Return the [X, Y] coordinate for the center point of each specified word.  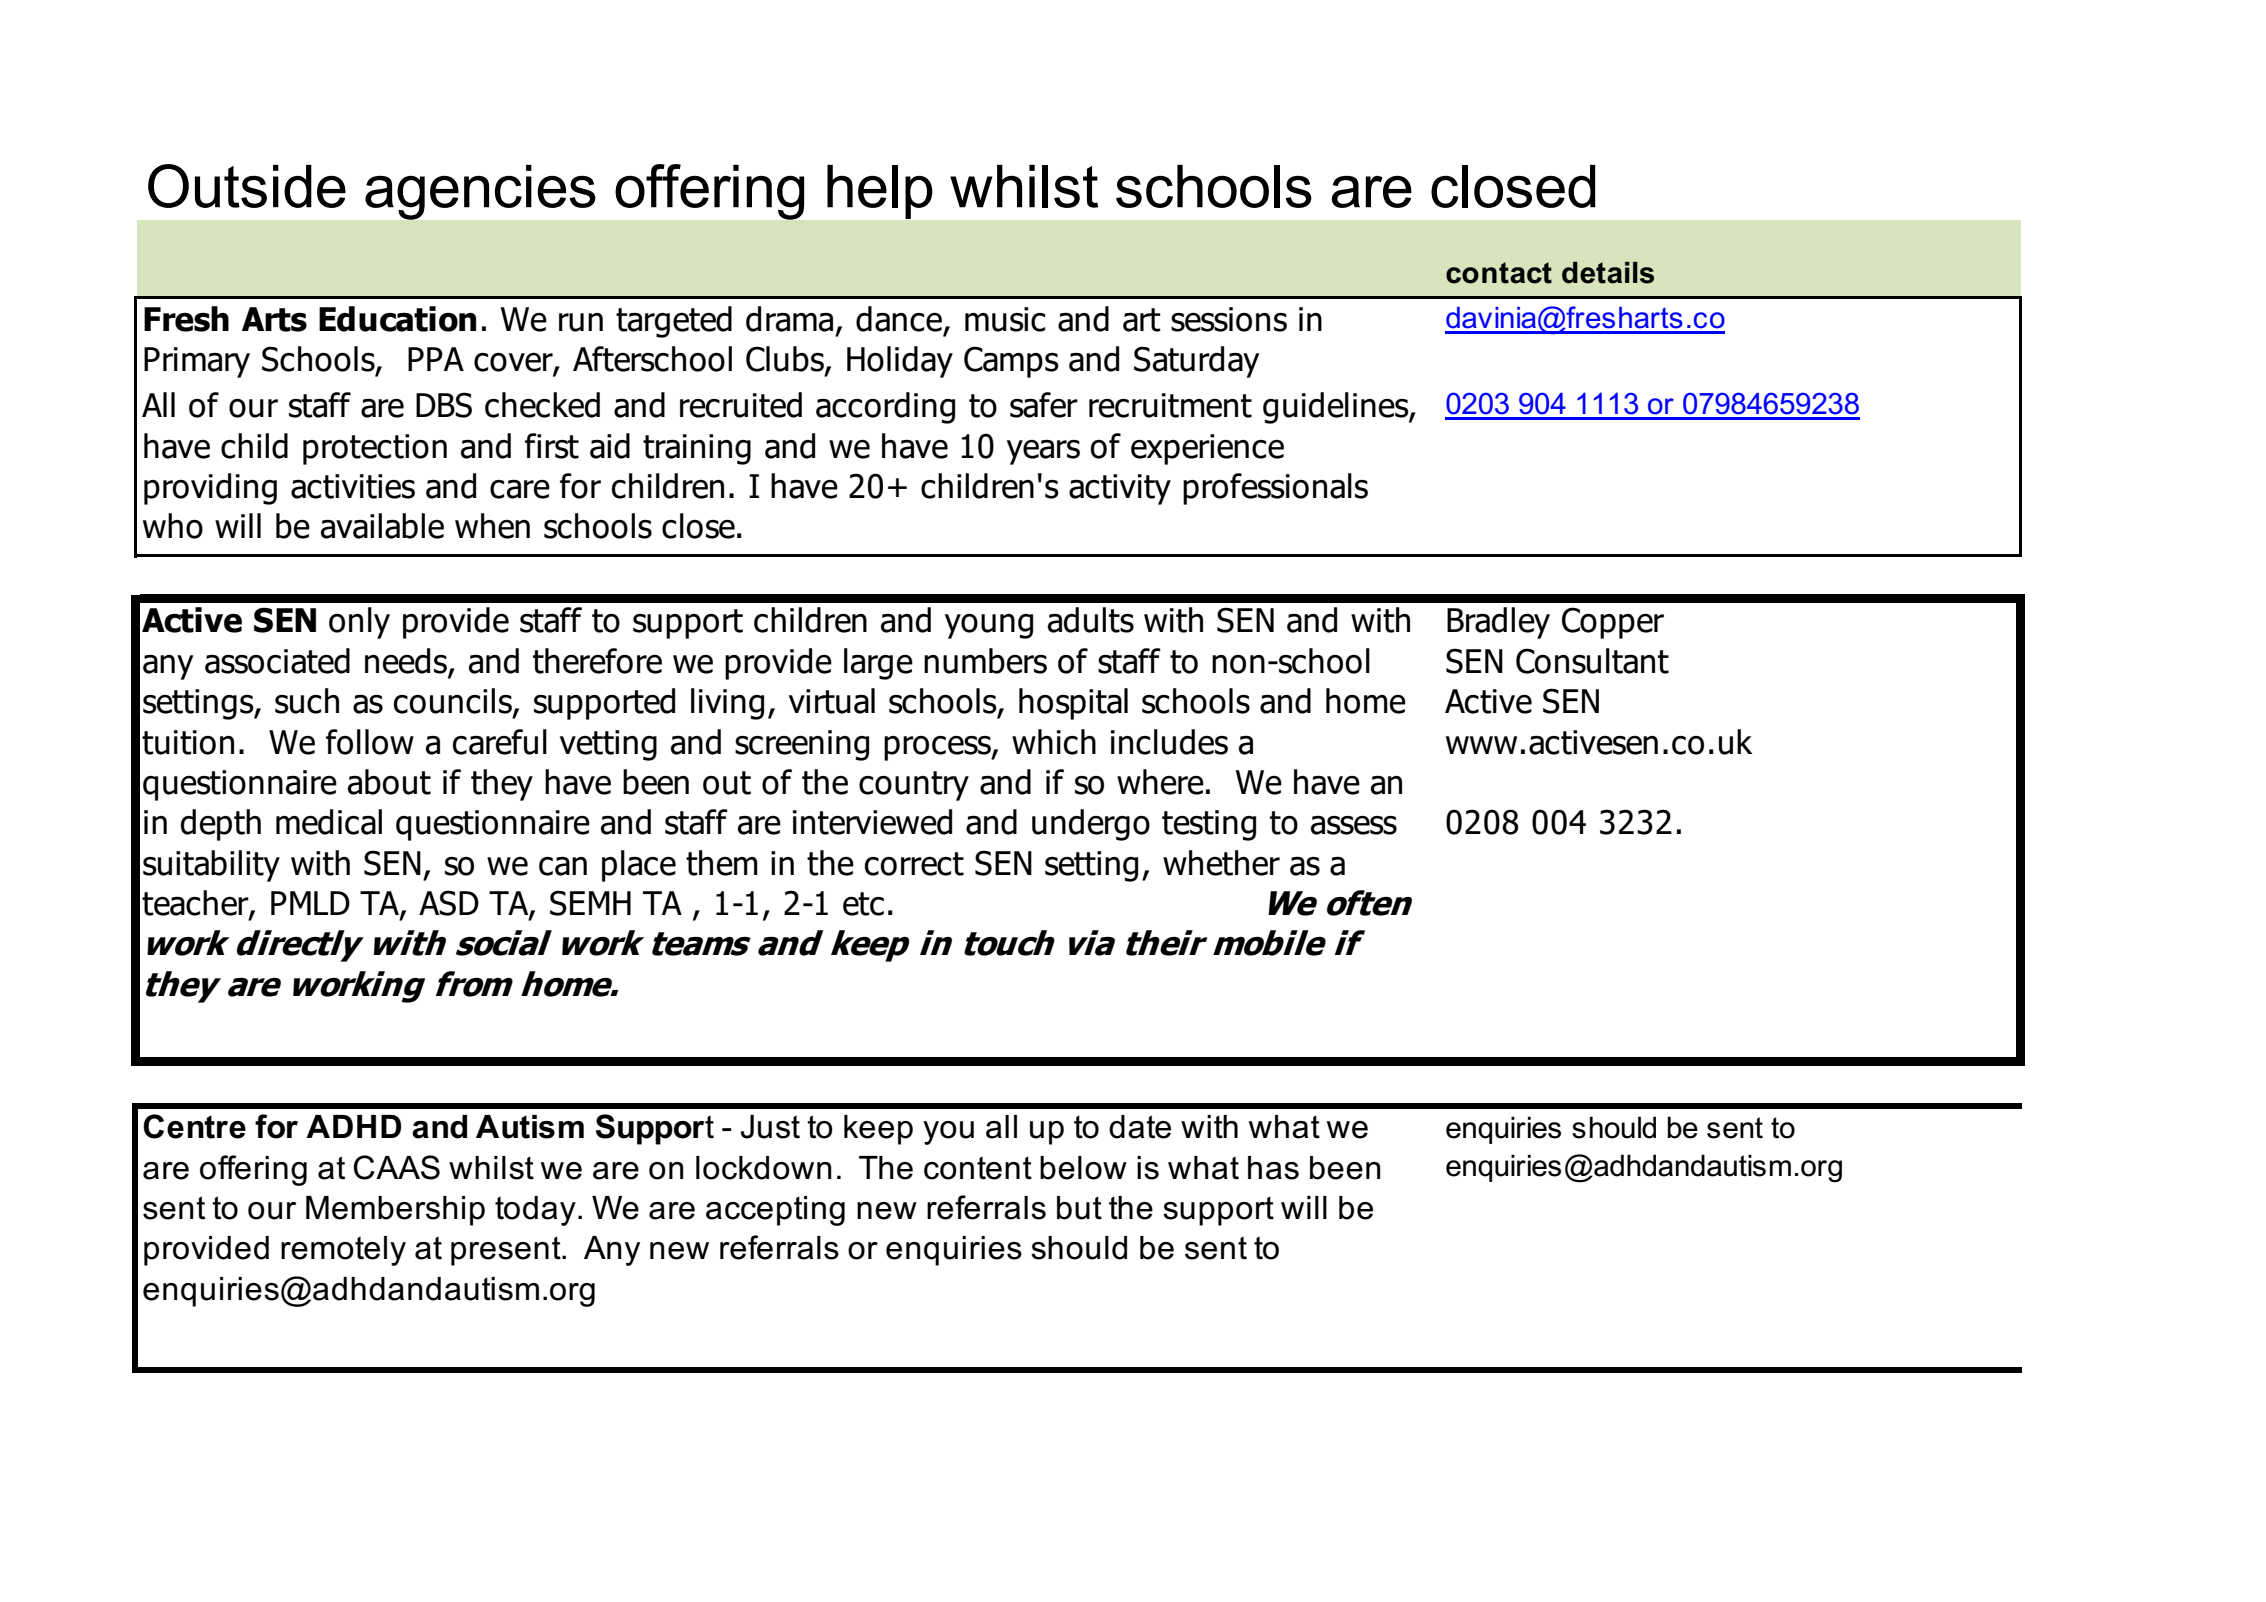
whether [1221, 863]
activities [353, 486]
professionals [1275, 489]
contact [1499, 273]
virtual [832, 701]
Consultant [1592, 661]
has [1273, 1168]
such [307, 701]
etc [863, 904]
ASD [449, 903]
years [1043, 452]
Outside [247, 186]
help [879, 192]
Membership [395, 1211]
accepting [775, 1211]
